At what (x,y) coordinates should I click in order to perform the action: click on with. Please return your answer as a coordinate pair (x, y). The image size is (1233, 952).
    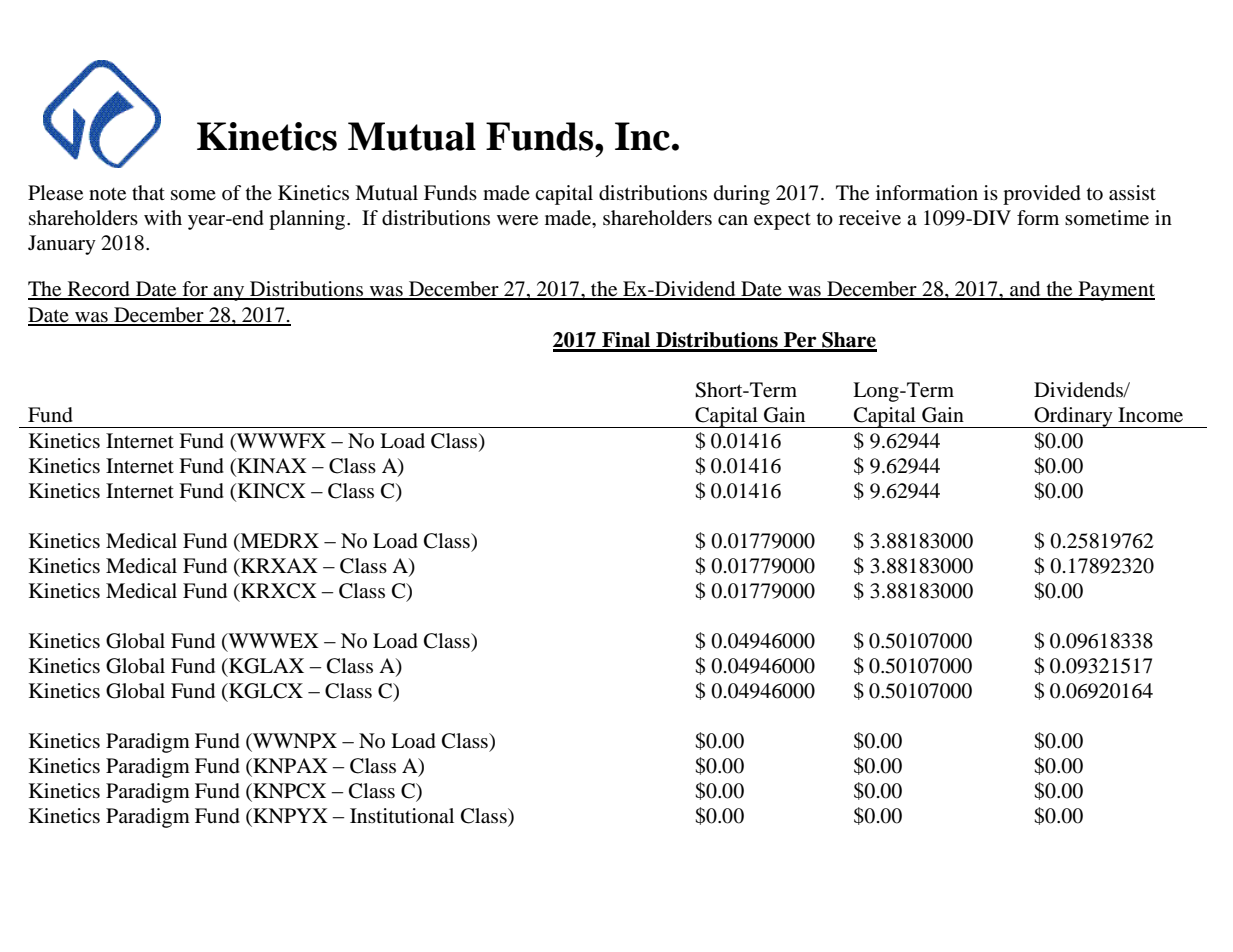
    Looking at the image, I should click on (163, 217).
